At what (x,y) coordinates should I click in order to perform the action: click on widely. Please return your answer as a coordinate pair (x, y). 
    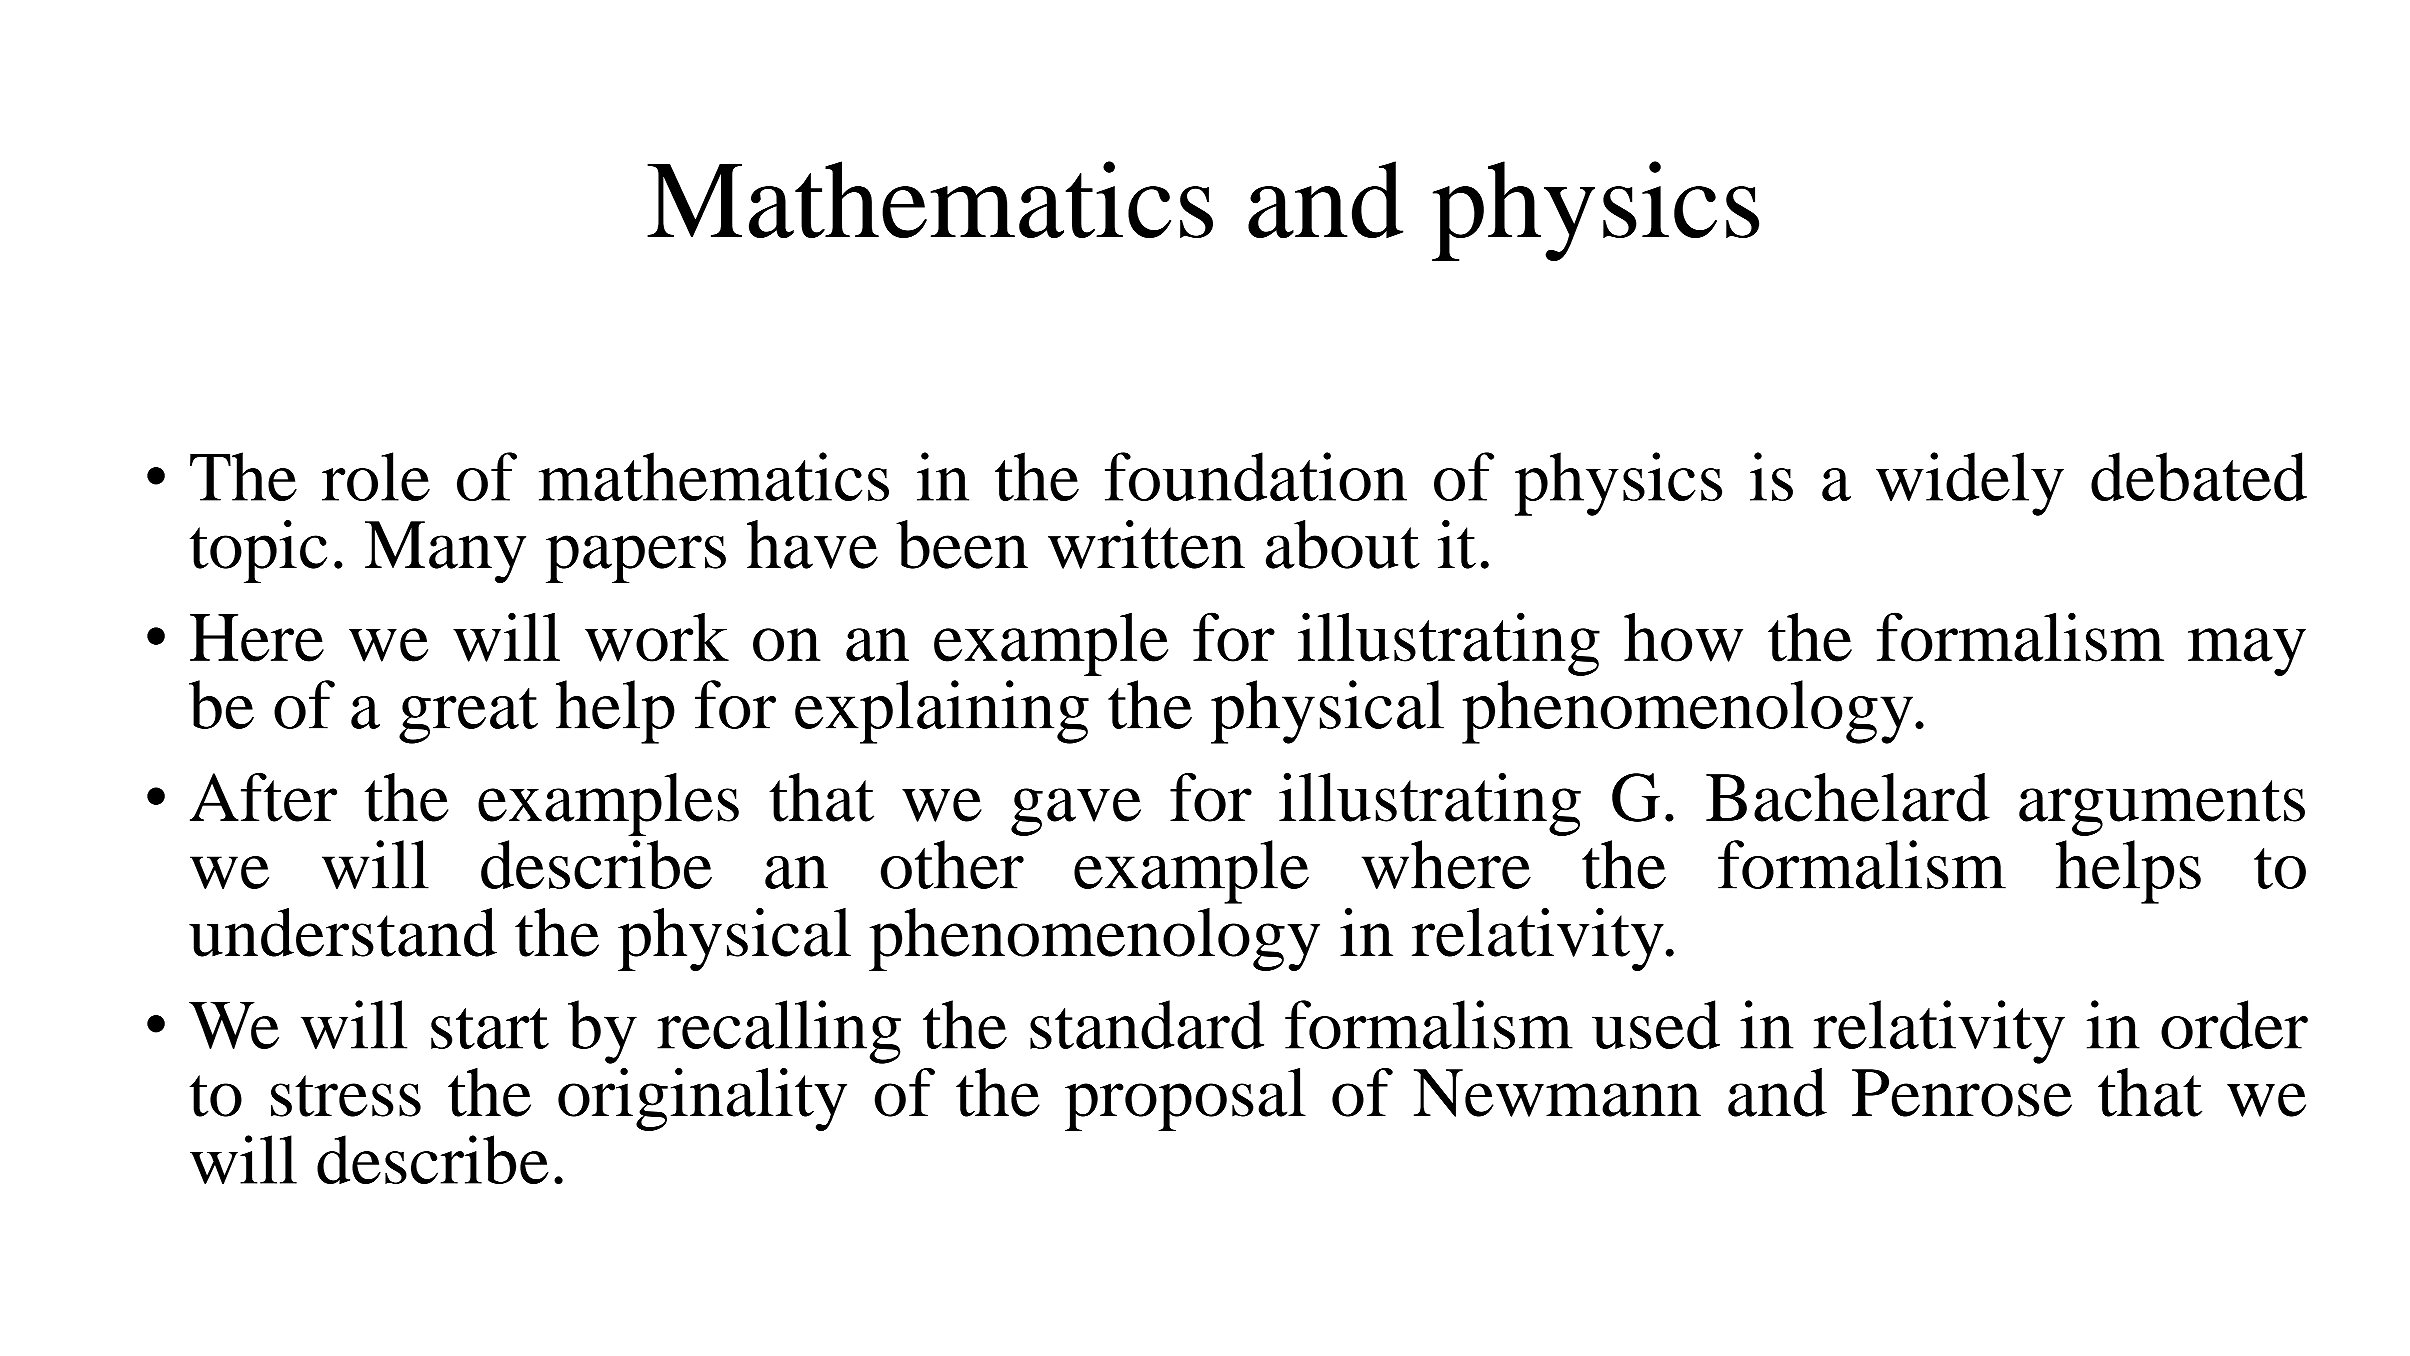
    Looking at the image, I should click on (1970, 484).
